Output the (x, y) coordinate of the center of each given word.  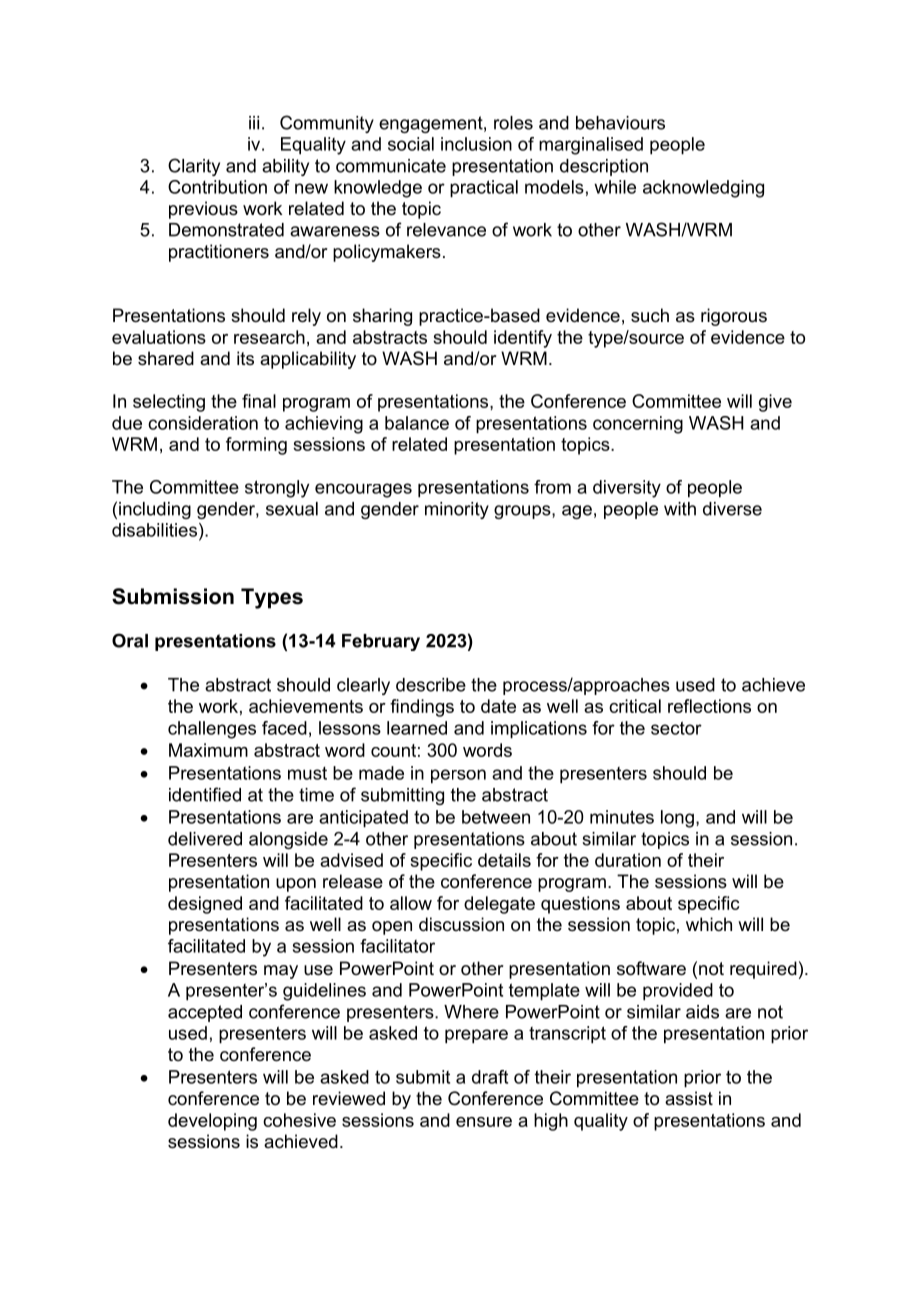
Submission (173, 596)
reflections (709, 706)
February (381, 642)
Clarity (194, 167)
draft (490, 1077)
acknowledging (703, 189)
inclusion (476, 144)
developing (212, 1122)
